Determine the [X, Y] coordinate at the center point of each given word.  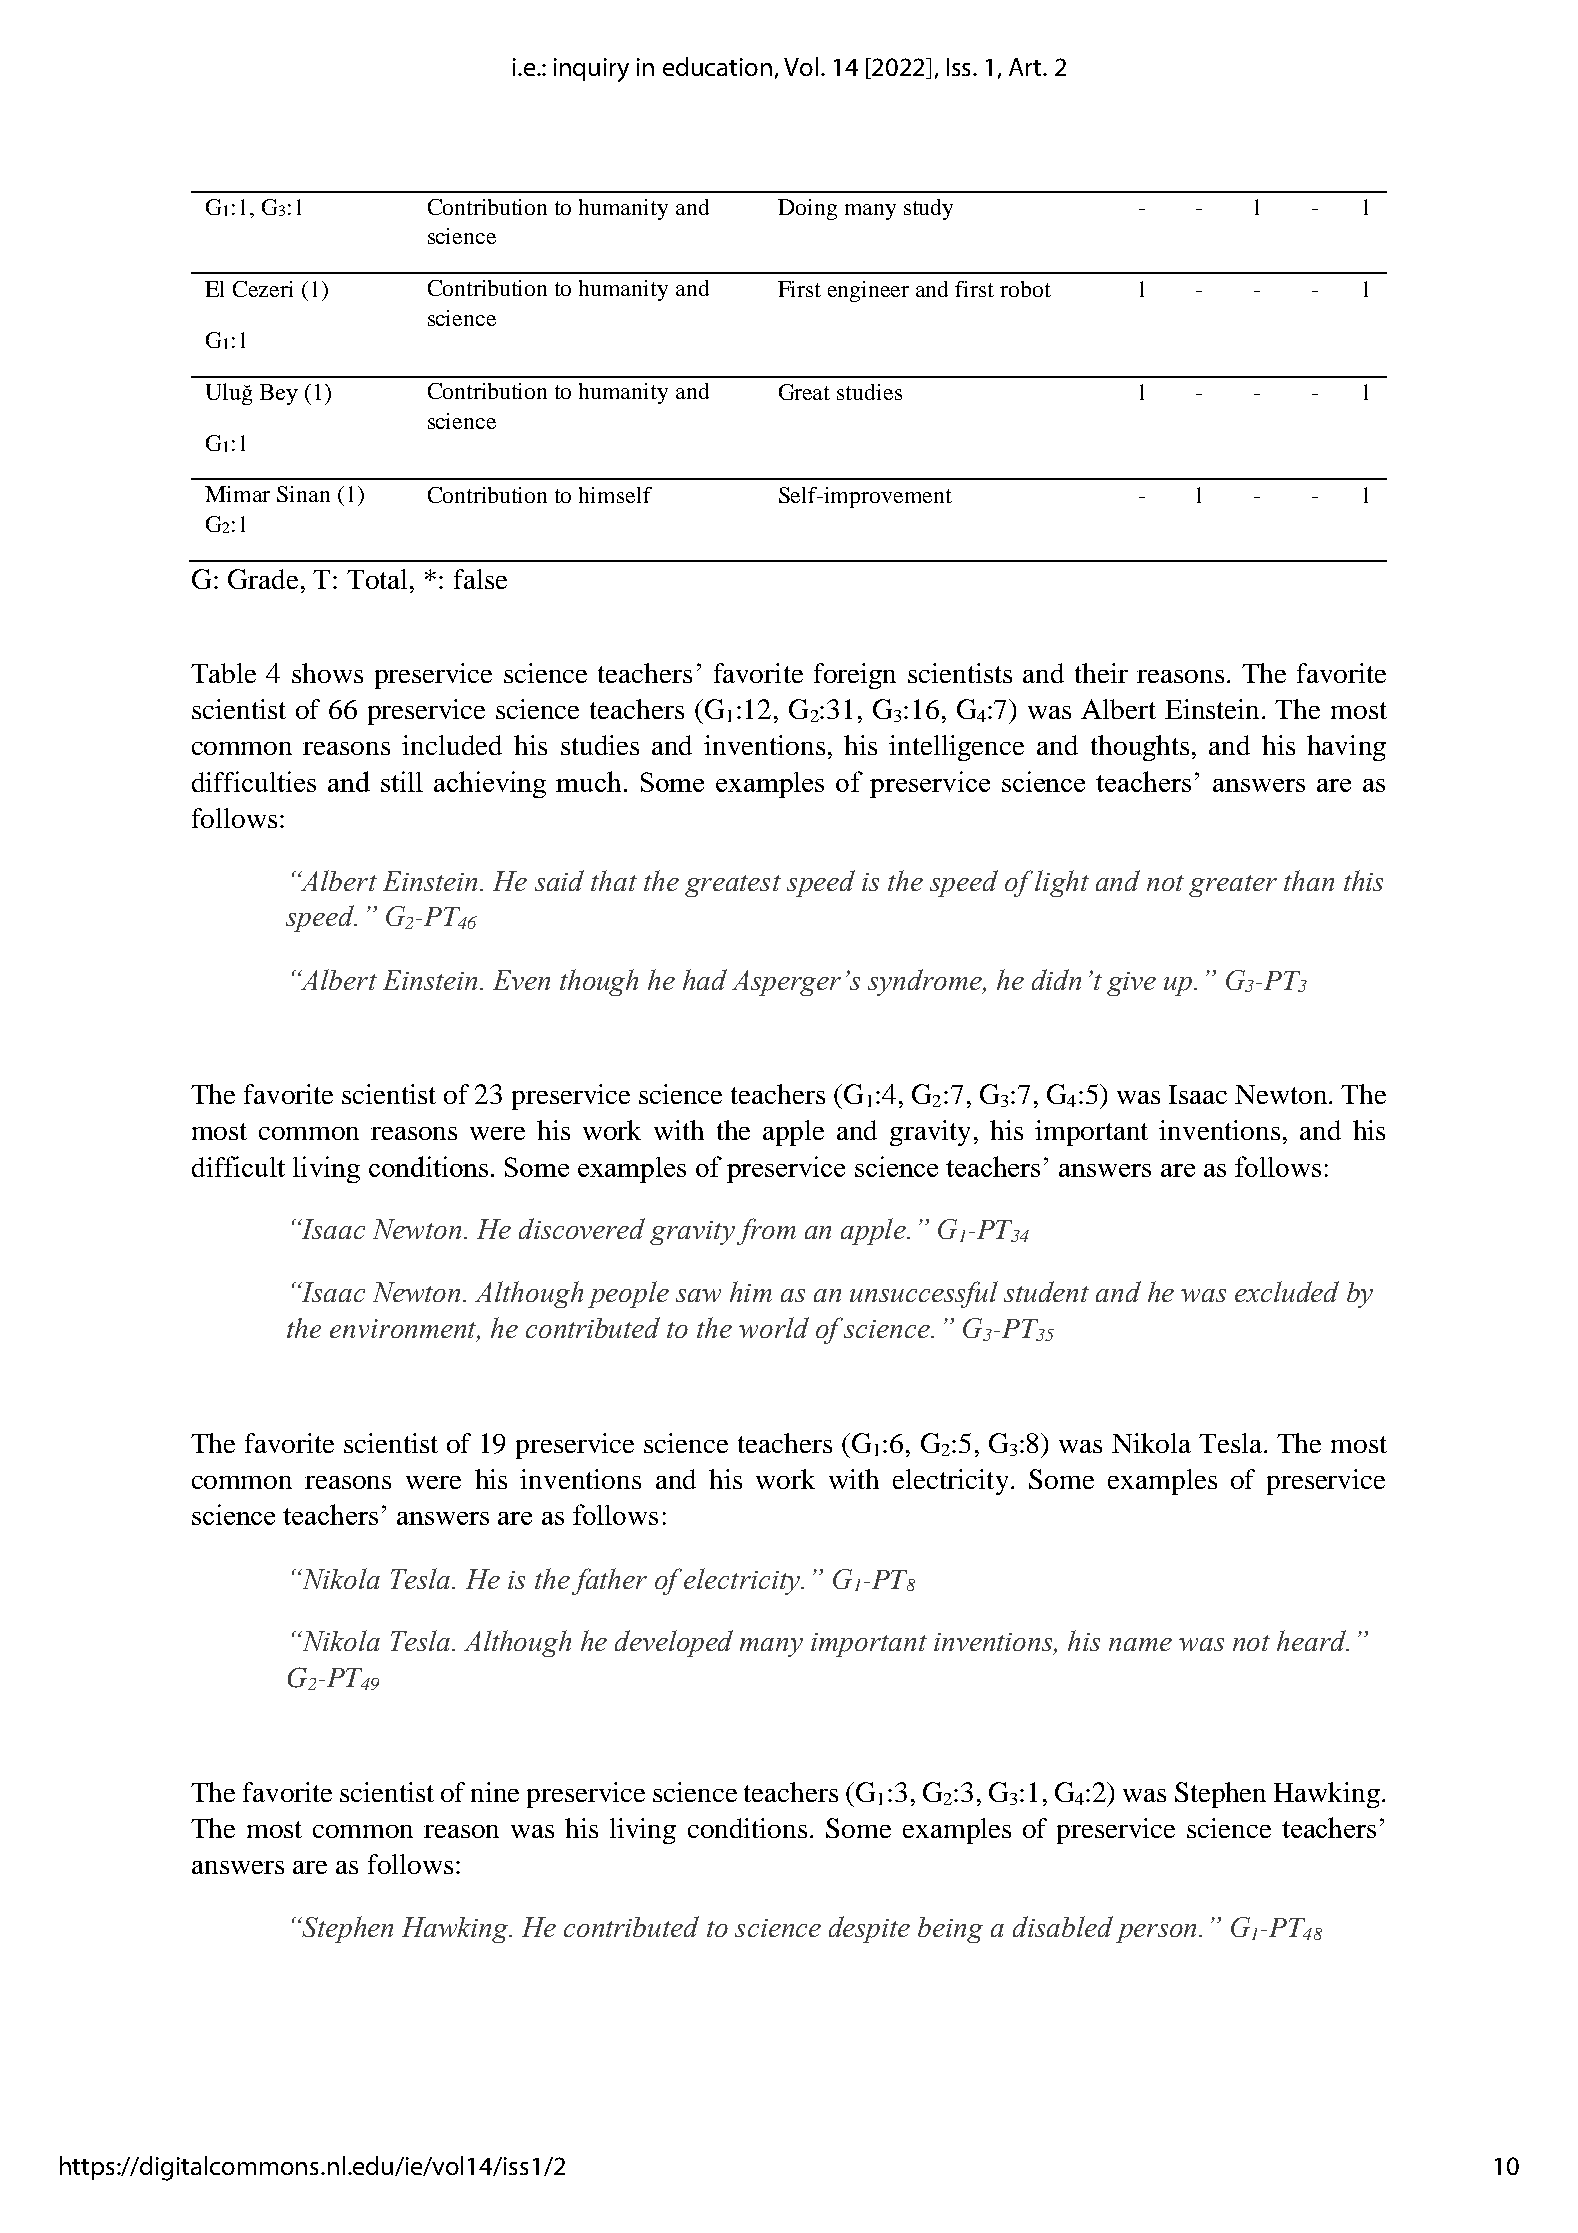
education [717, 66]
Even [521, 980]
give [1131, 984]
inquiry [591, 70]
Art [1026, 67]
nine [495, 1792]
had [705, 979]
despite [869, 1929]
